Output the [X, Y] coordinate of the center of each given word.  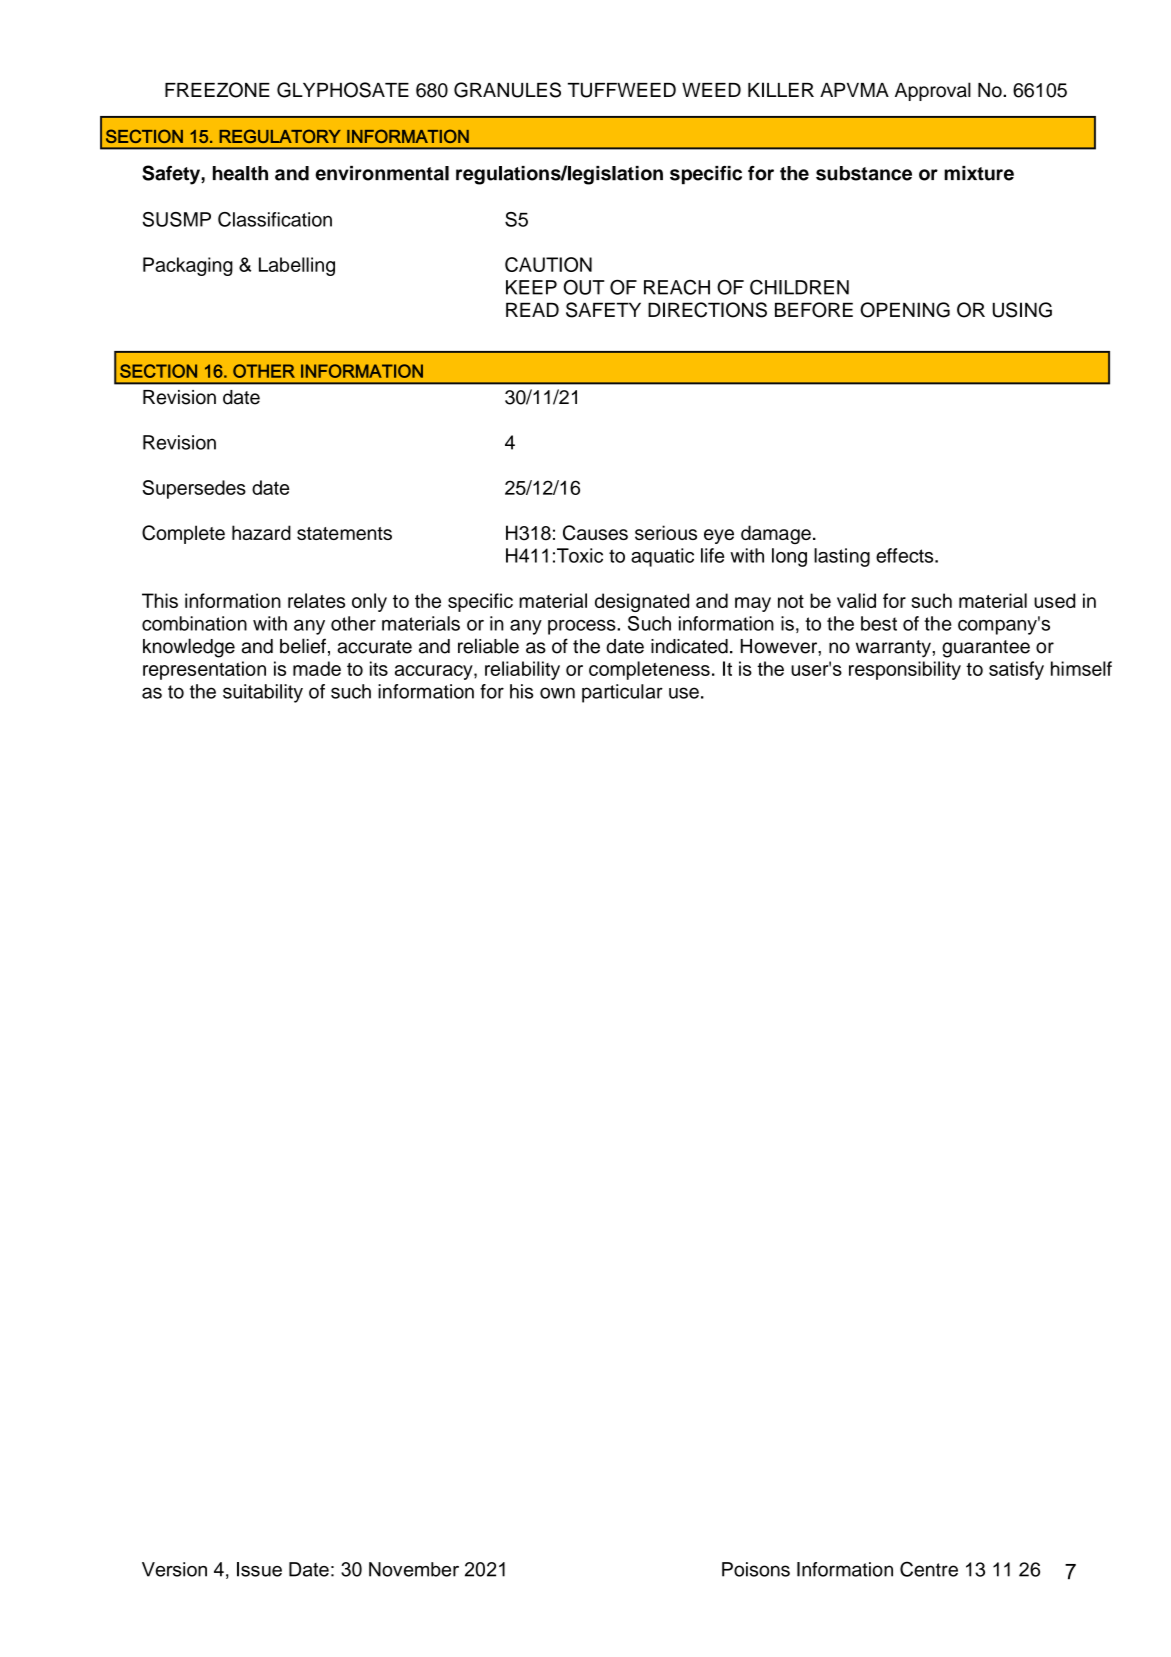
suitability [263, 693]
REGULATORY [280, 136]
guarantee [986, 649]
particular [622, 693]
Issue [259, 1569]
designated [642, 602]
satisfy [1016, 670]
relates [316, 600]
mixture [979, 173]
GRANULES [507, 90]
